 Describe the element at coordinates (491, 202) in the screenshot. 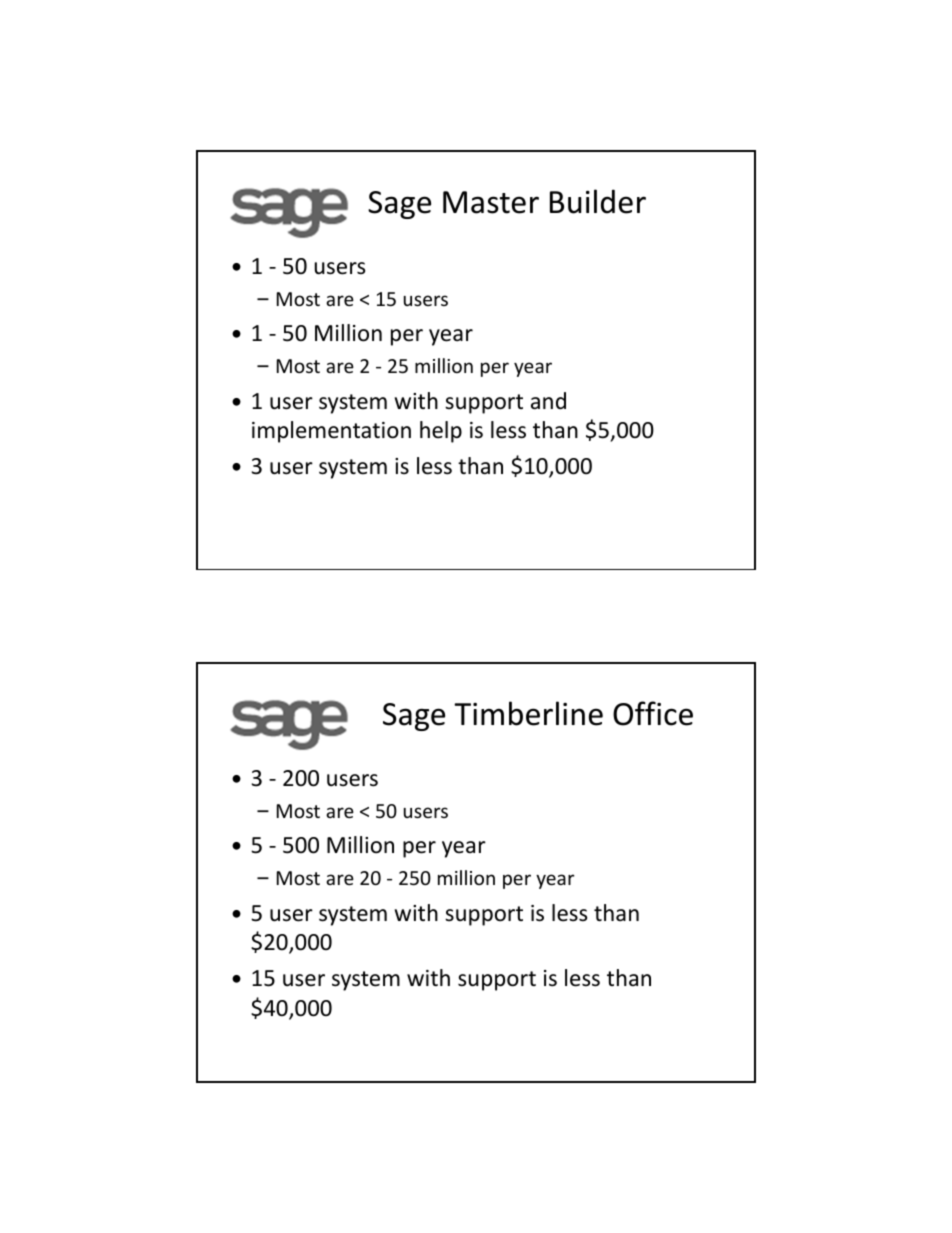

I see `Master` at that location.
